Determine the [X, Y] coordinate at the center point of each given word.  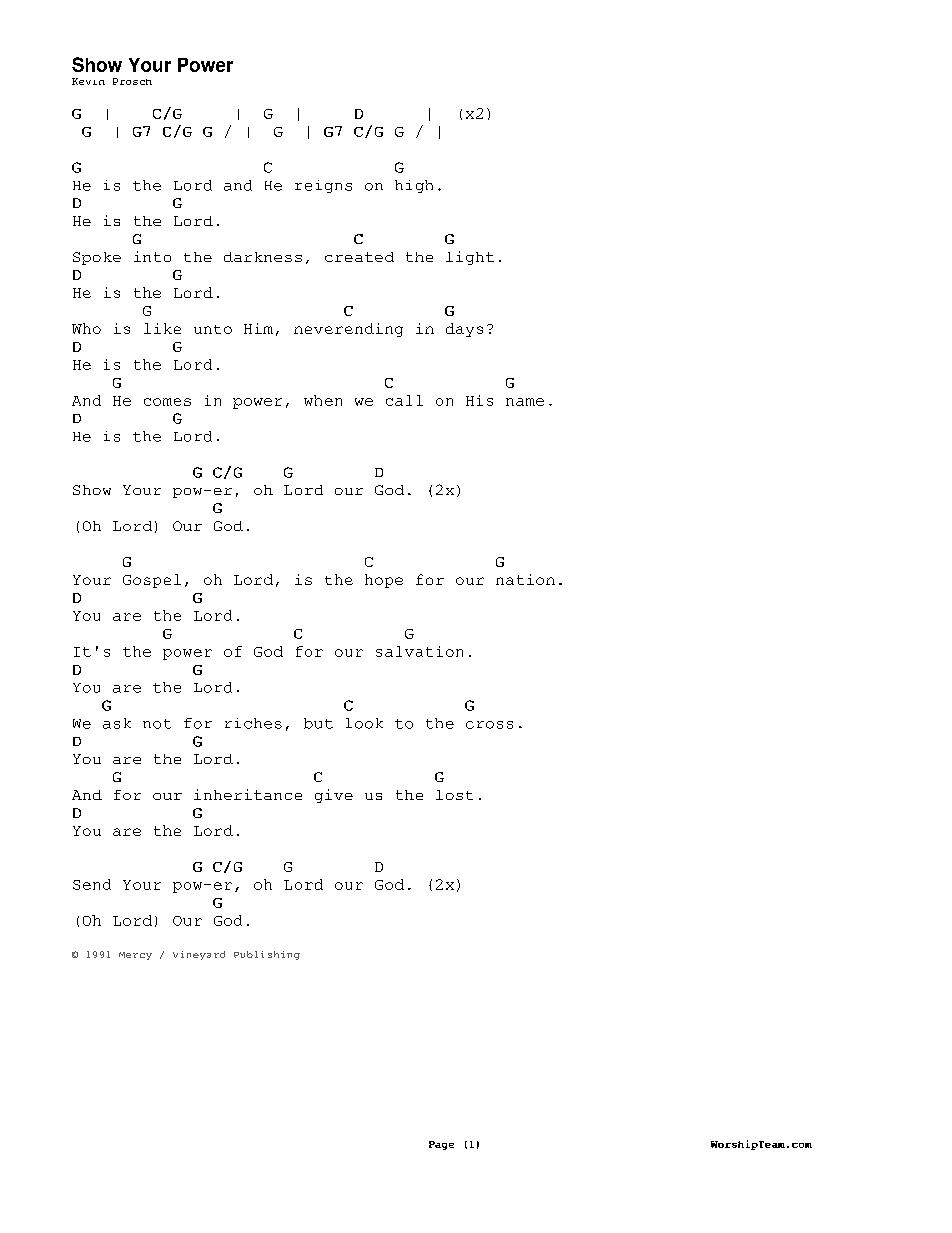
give [334, 796]
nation [525, 579]
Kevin [88, 81]
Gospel [152, 581]
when [323, 400]
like [162, 328]
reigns [323, 186]
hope [384, 581]
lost [454, 795]
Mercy [135, 956]
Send [92, 884]
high [414, 186]
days [464, 330]
